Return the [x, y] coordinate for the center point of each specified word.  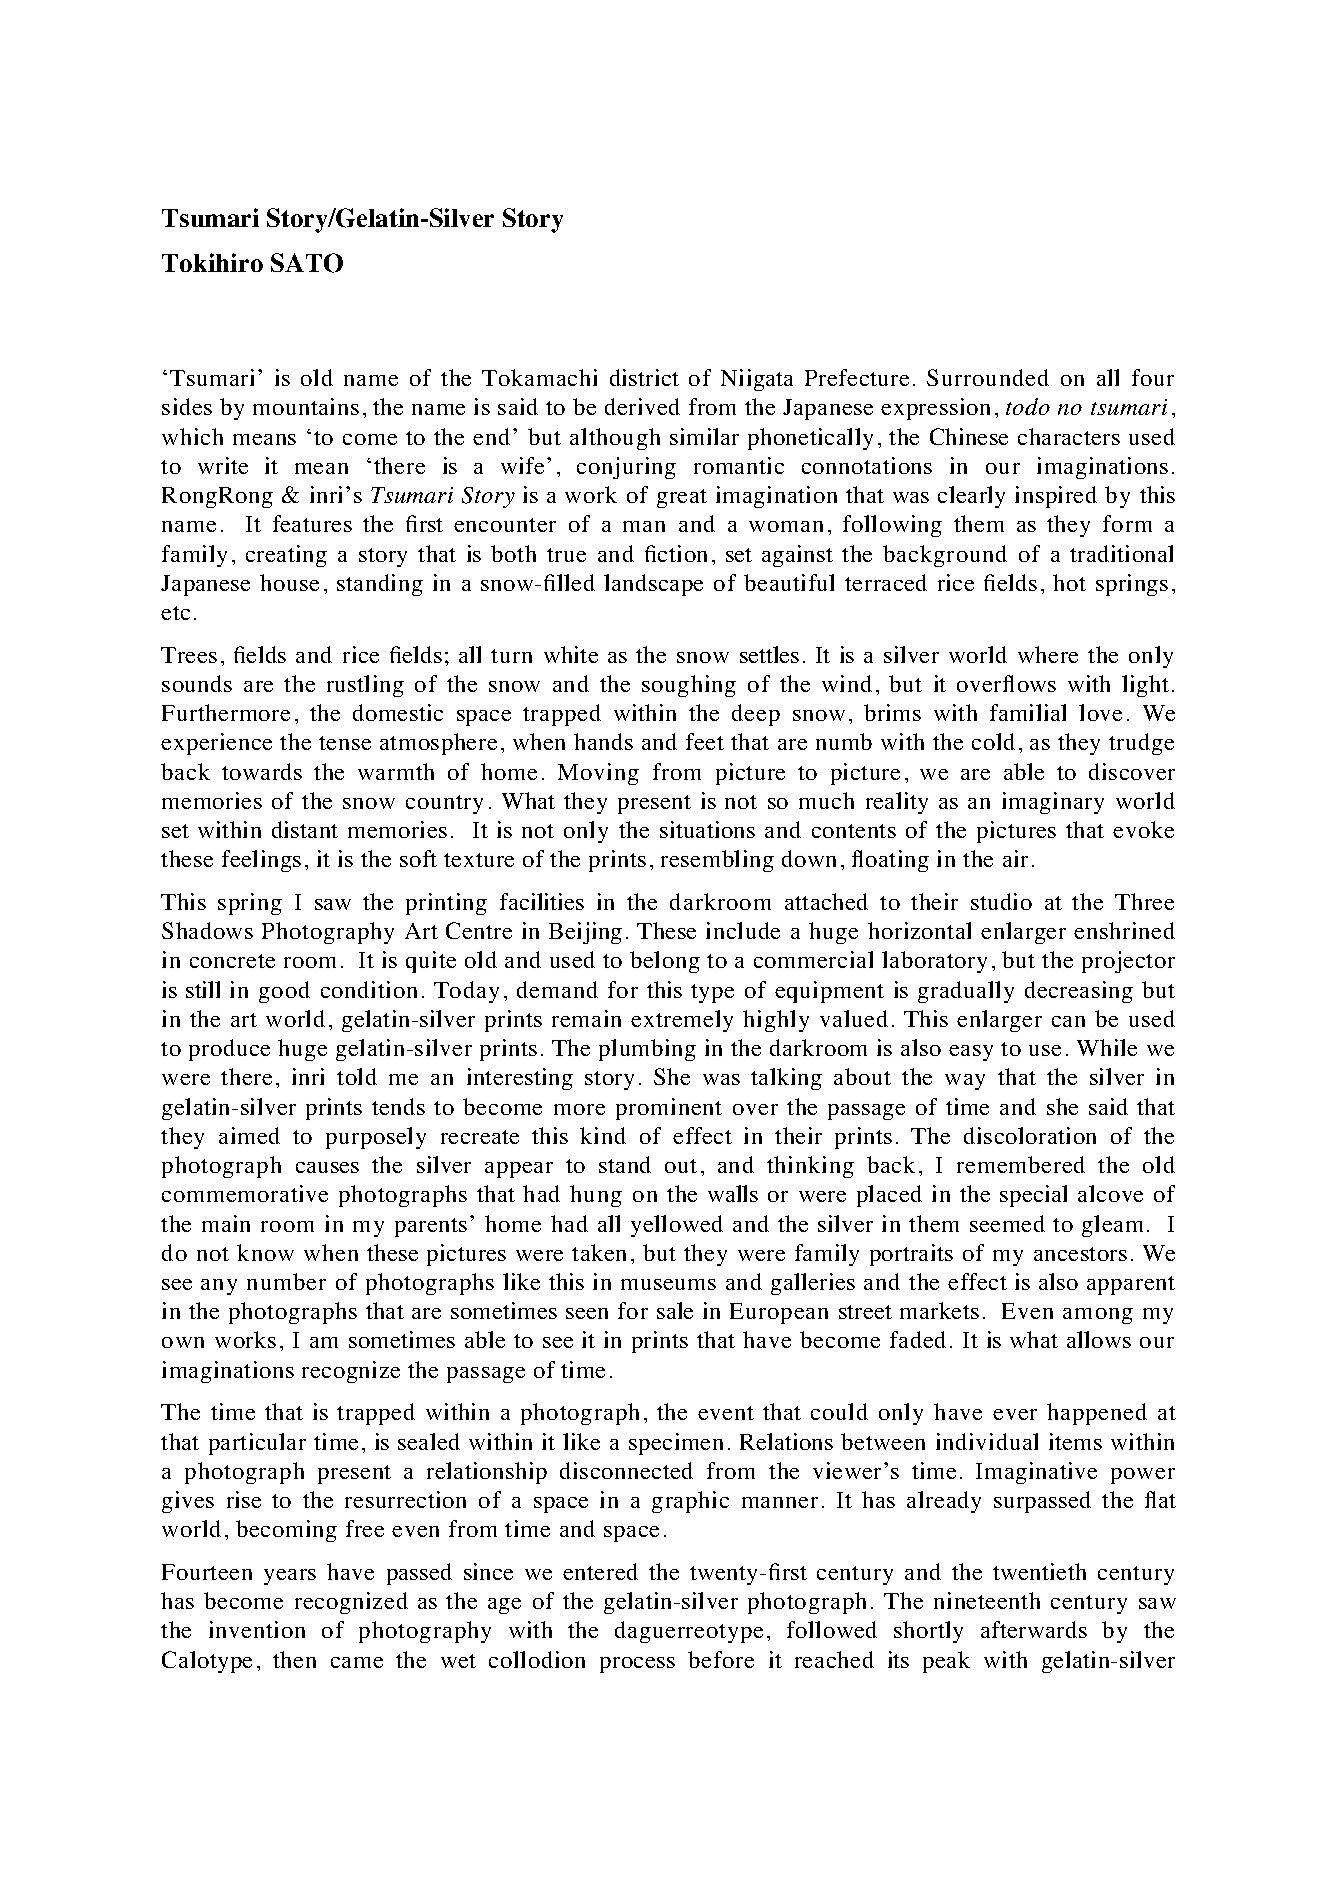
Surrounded [988, 377]
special [1033, 1196]
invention [257, 1629]
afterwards [1034, 1629]
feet [705, 741]
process [637, 1665]
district [644, 377]
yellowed [677, 1226]
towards [262, 771]
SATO [307, 263]
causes [327, 1167]
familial [1028, 712]
